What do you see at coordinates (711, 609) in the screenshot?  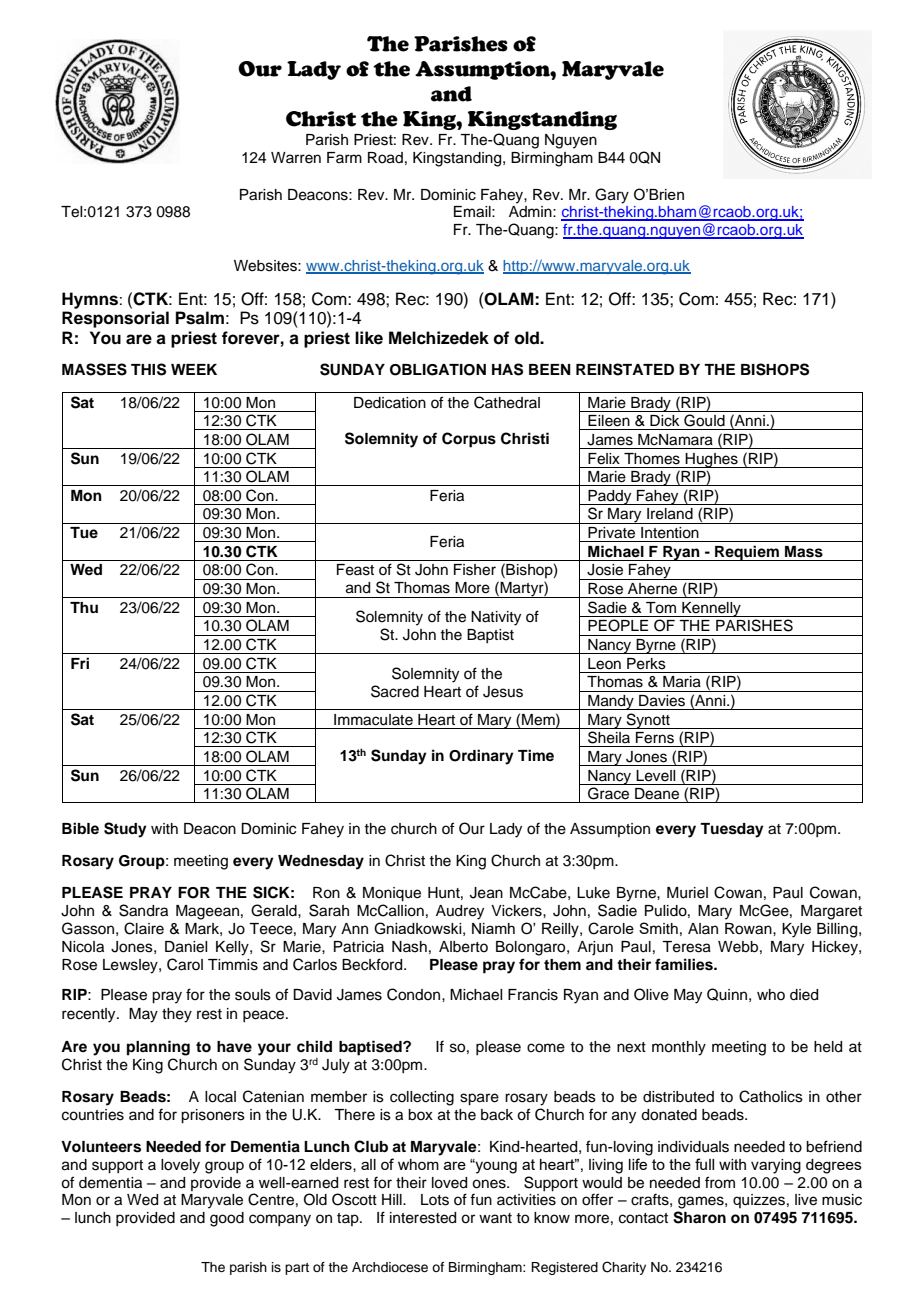 I see `Kennelly` at bounding box center [711, 609].
